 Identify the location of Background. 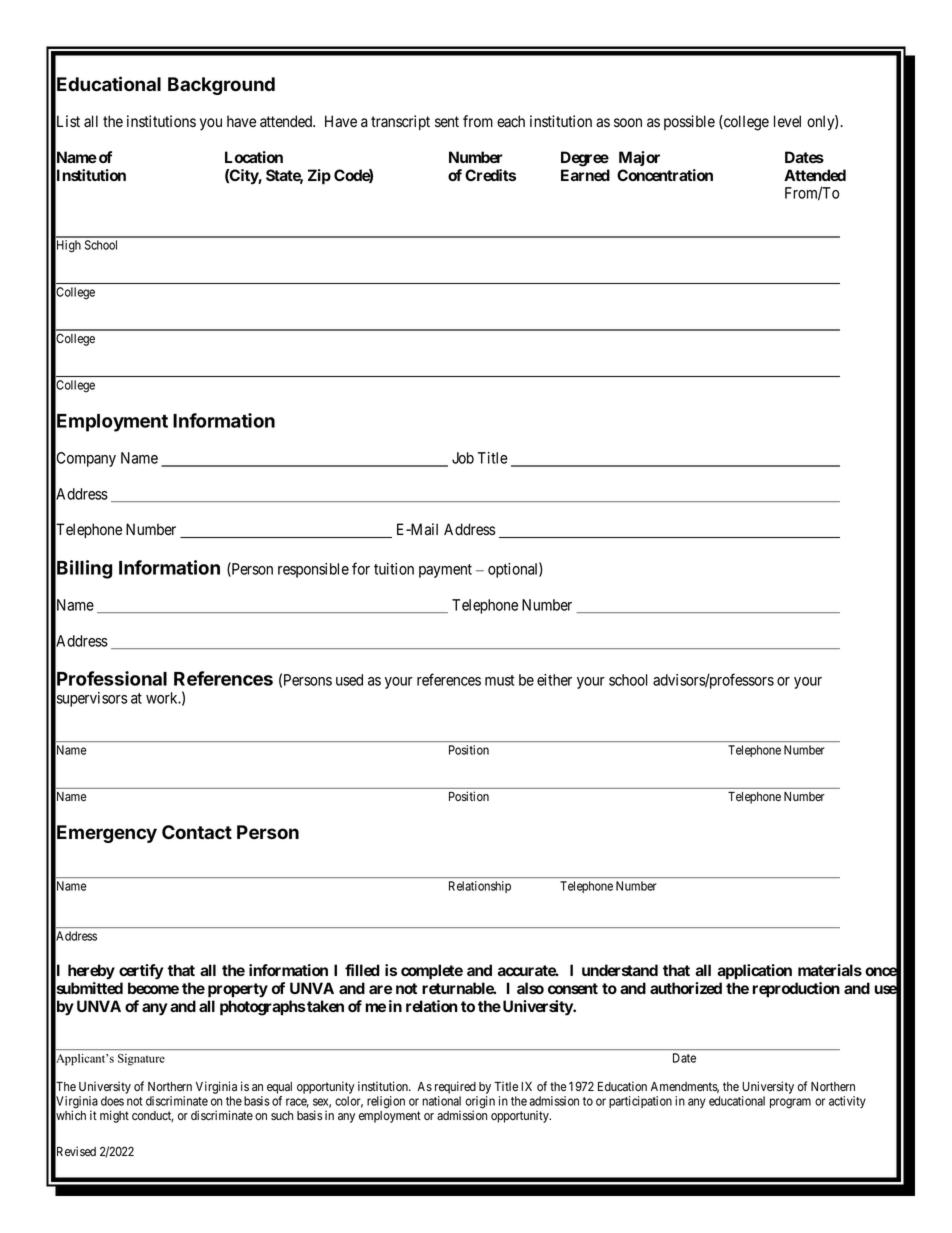
(221, 86).
